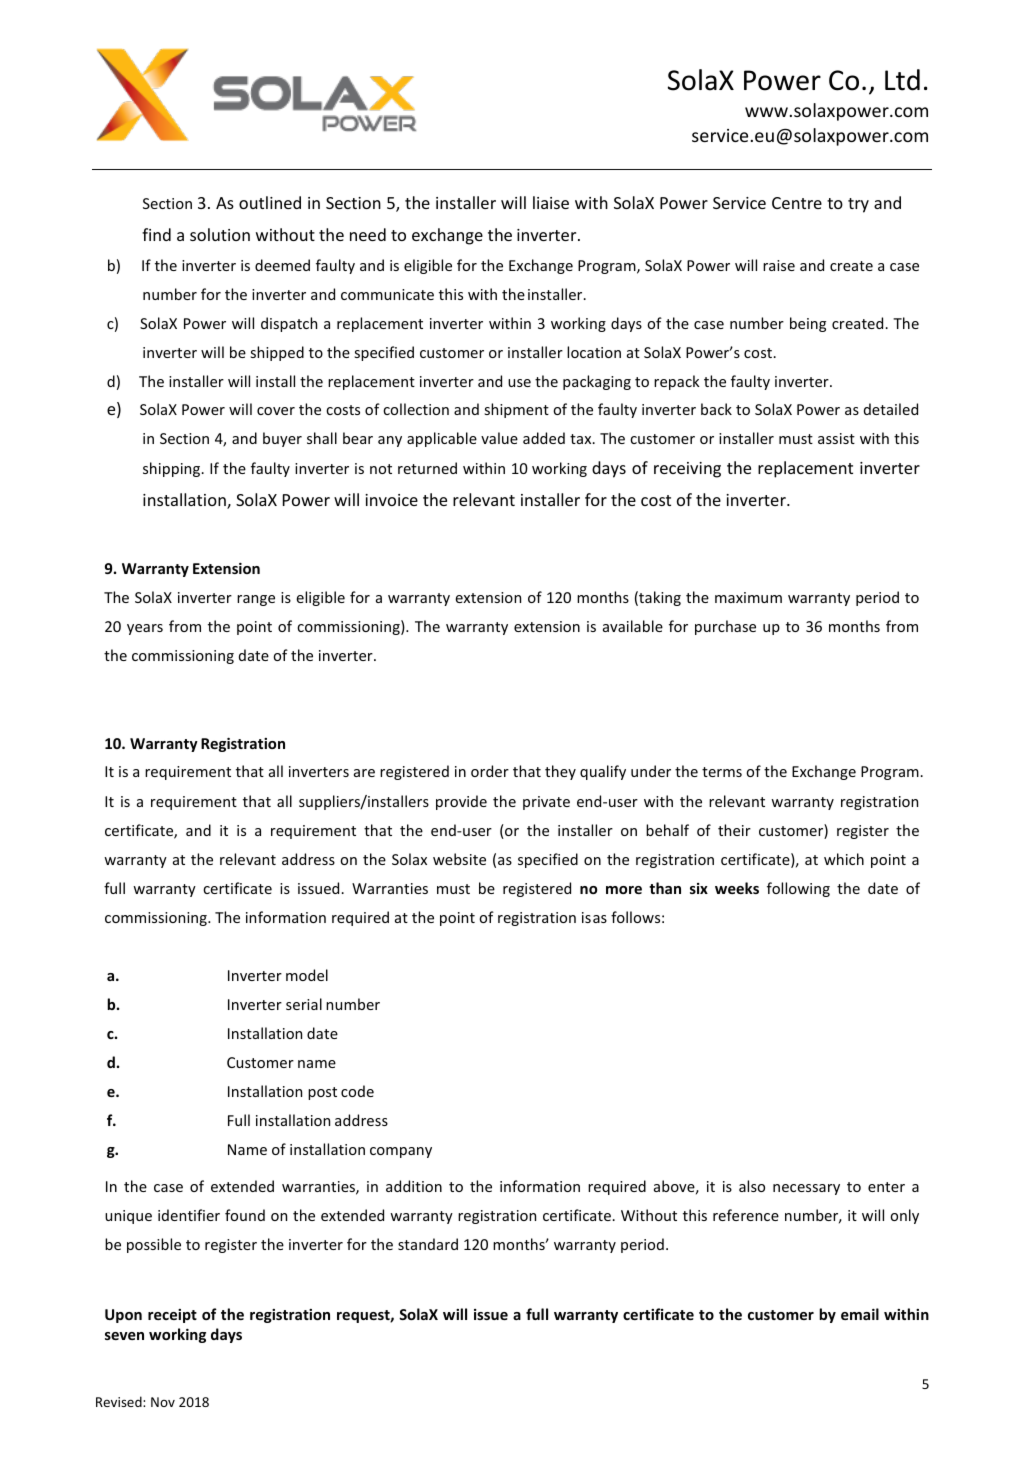 The height and width of the image is (1473, 1011). I want to click on following, so click(798, 889).
